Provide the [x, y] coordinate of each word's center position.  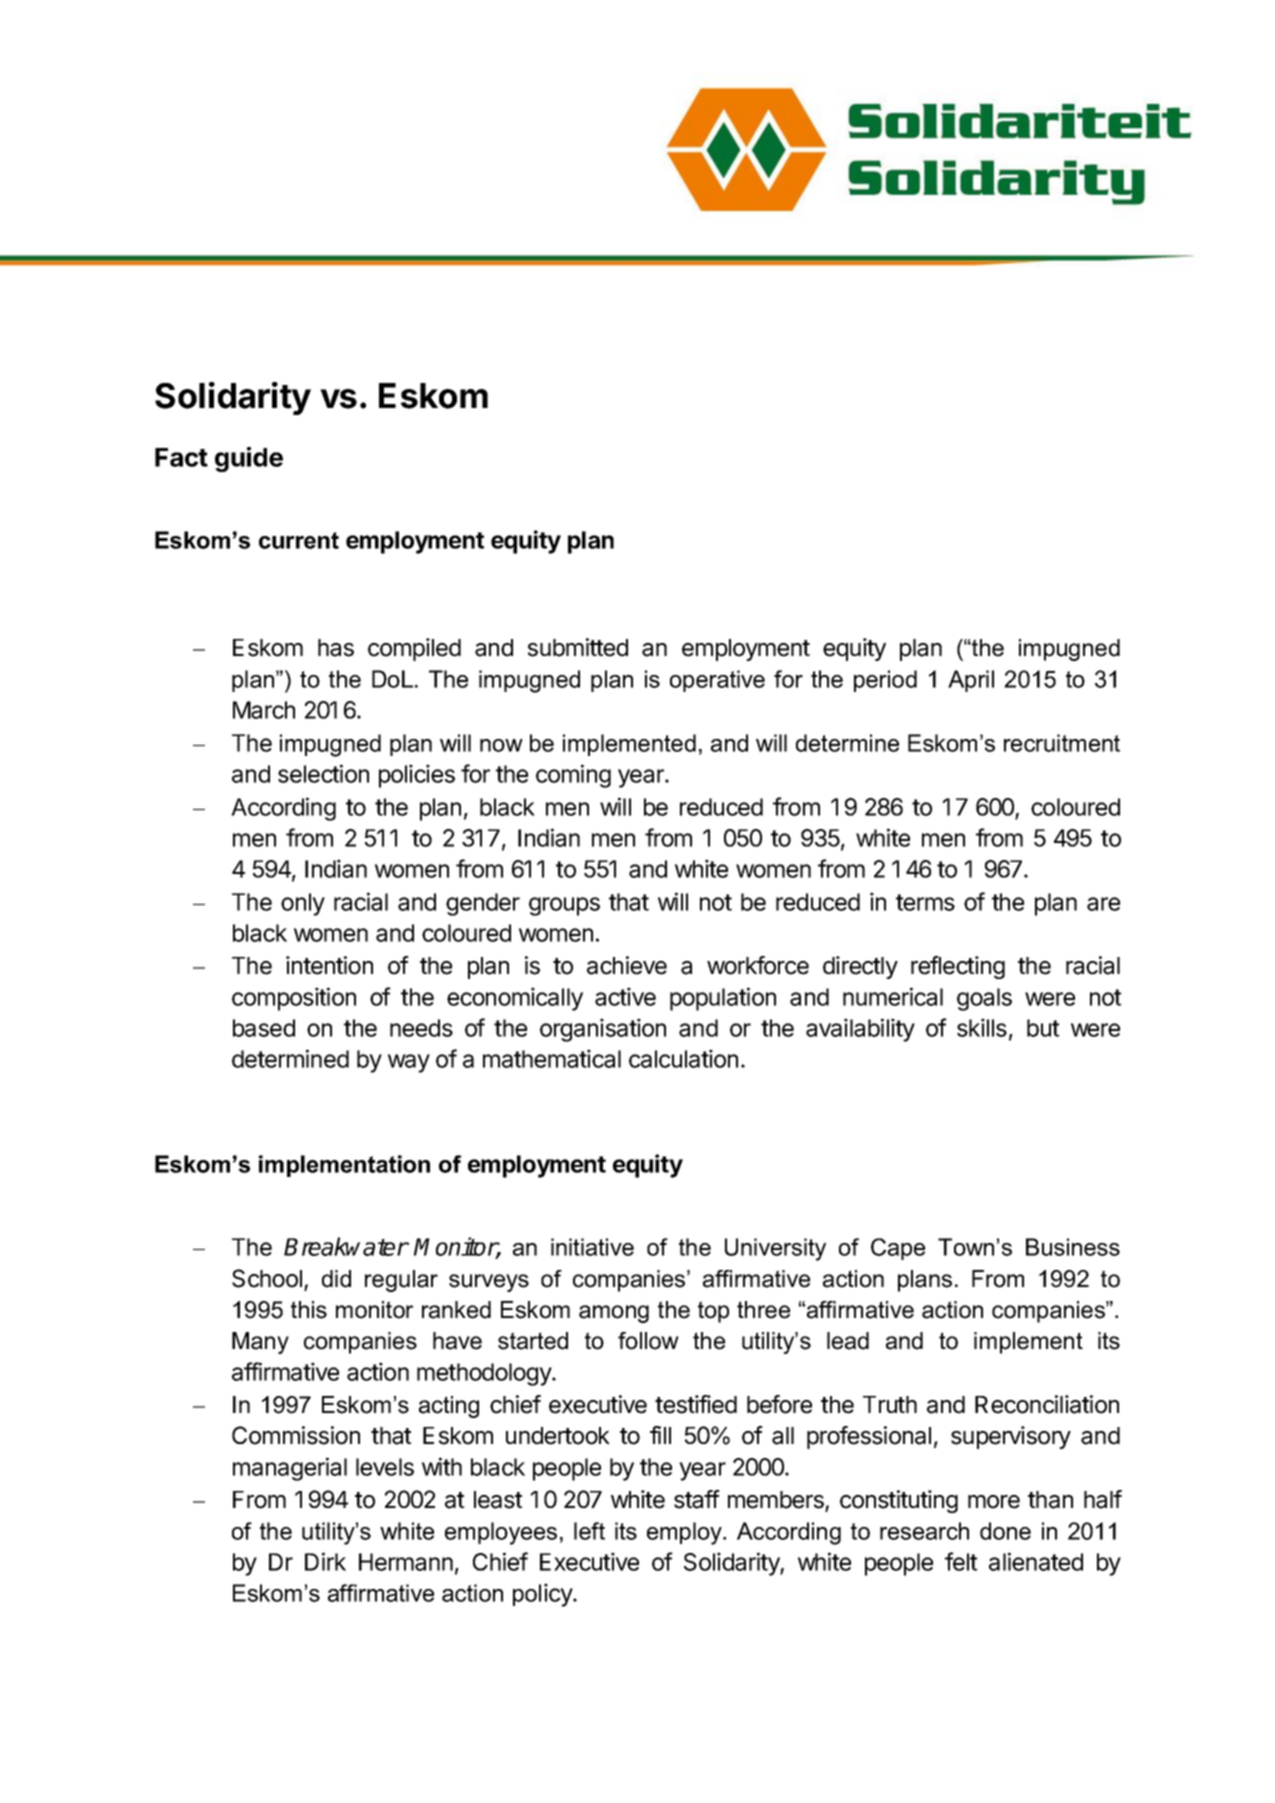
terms [925, 902]
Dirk [325, 1561]
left [589, 1531]
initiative [592, 1247]
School [267, 1278]
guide [249, 459]
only [303, 904]
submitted [578, 647]
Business [1073, 1247]
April [971, 681]
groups [564, 906]
